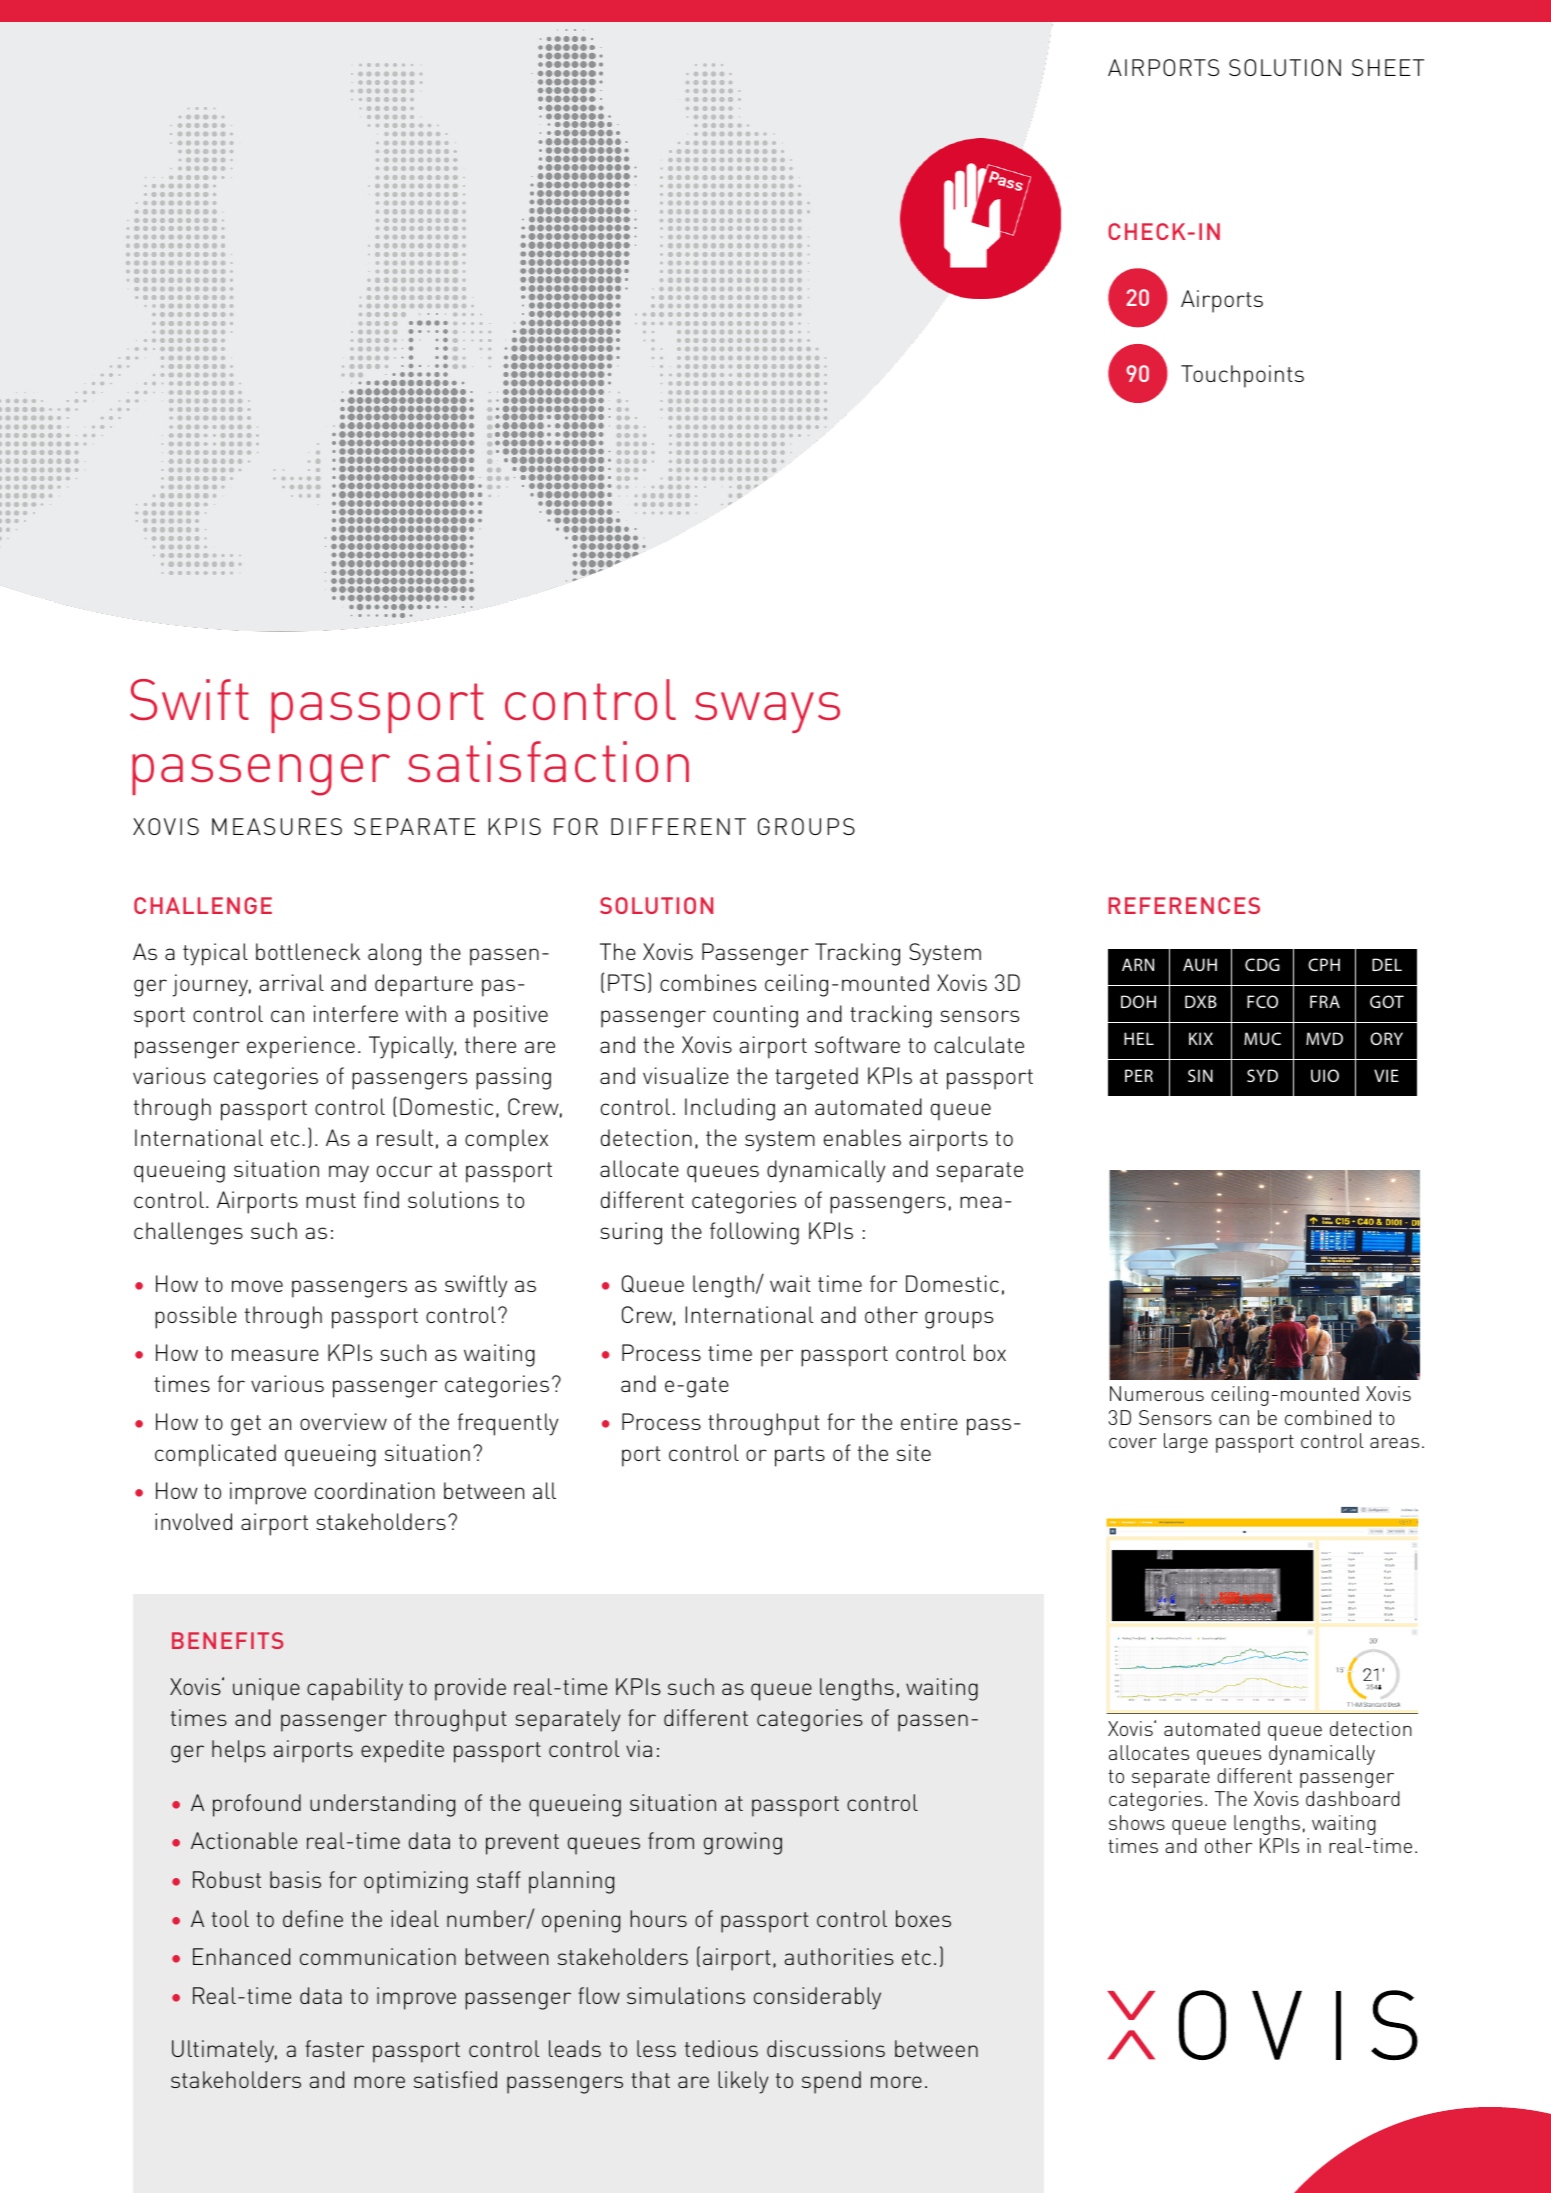 This screenshot has height=2193, width=1551. What do you see at coordinates (334, 2048) in the screenshot?
I see `faster` at bounding box center [334, 2048].
